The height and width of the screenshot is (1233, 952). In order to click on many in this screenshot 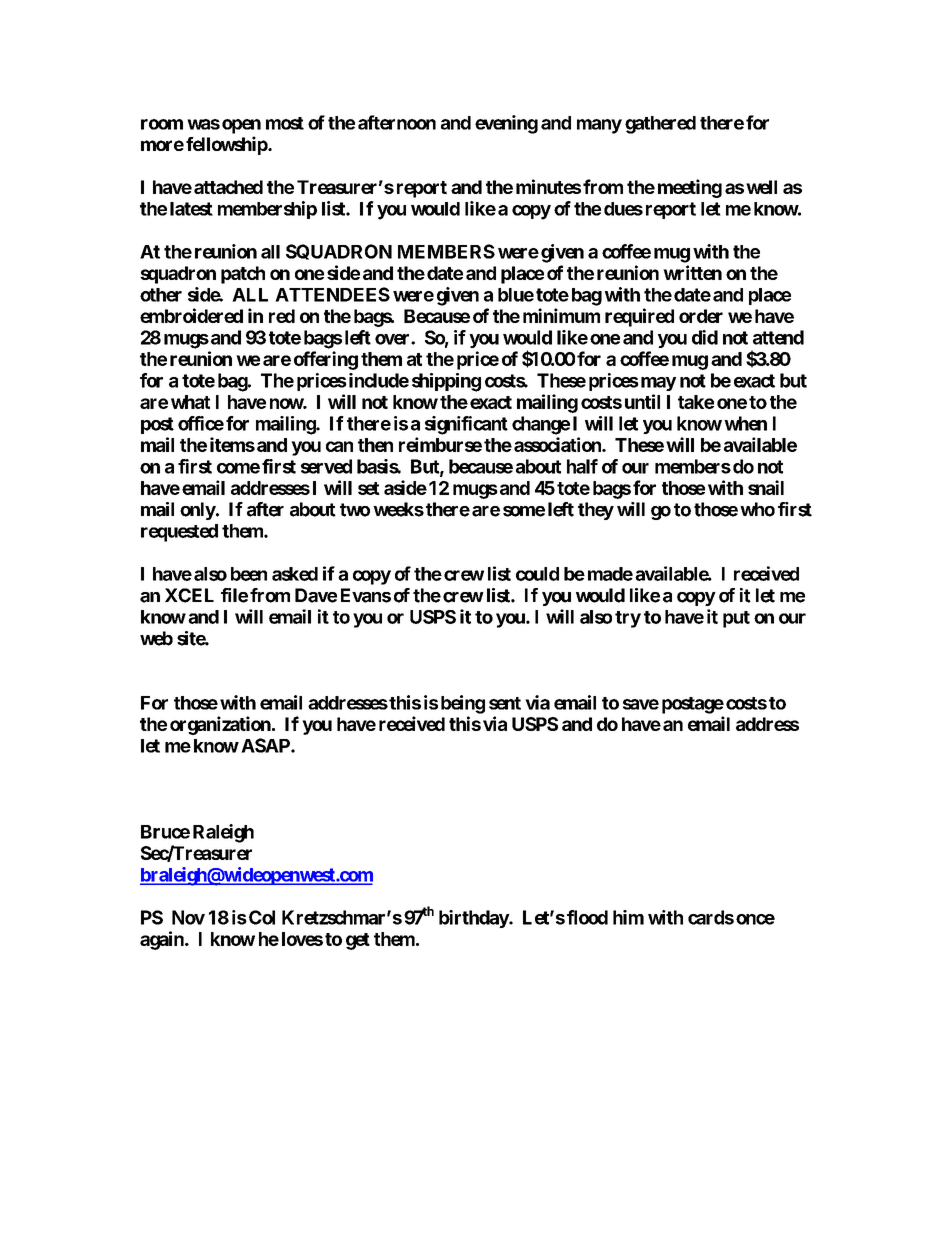, I will do `click(599, 126)`.
